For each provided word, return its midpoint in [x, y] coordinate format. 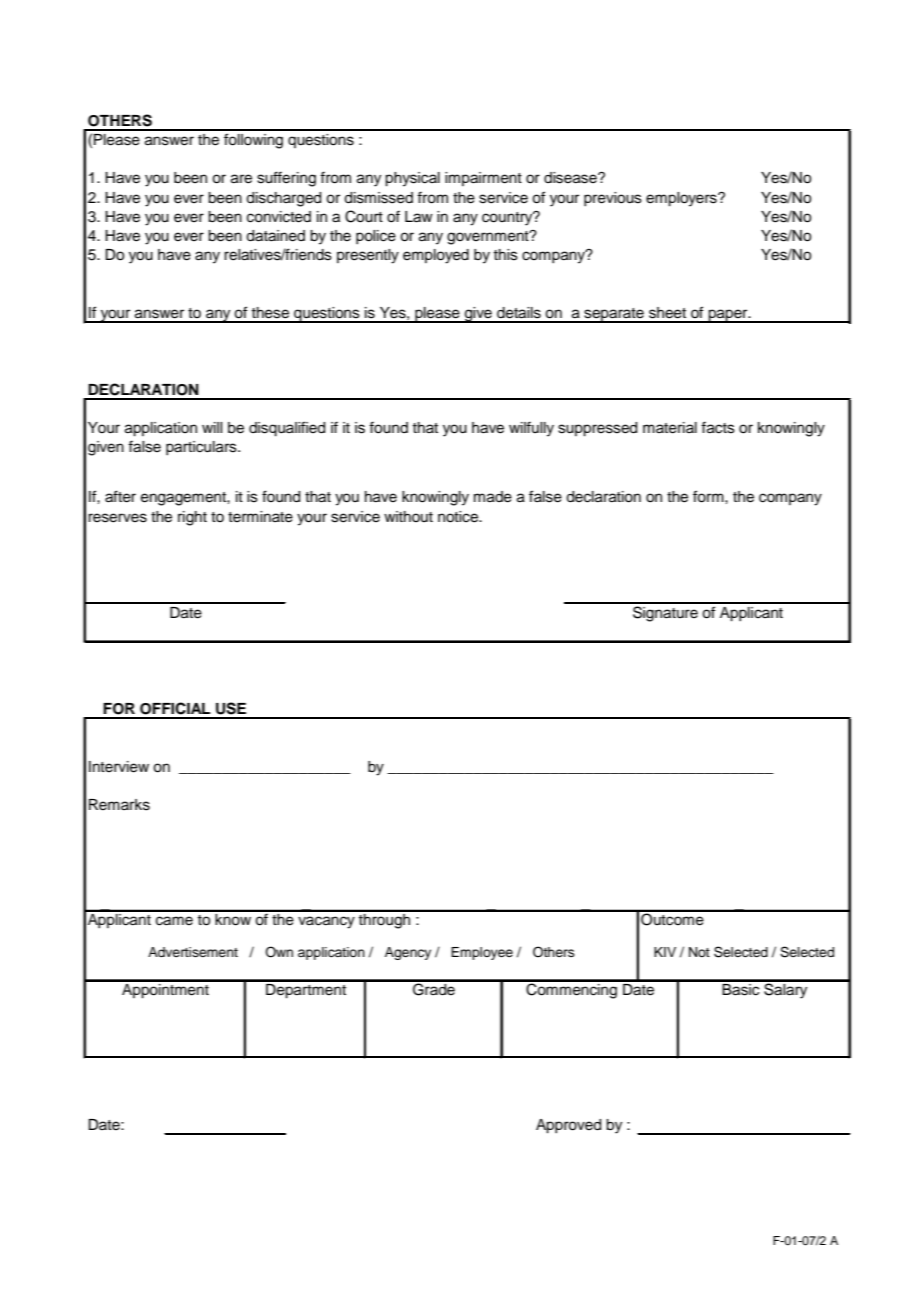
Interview [119, 767]
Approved [568, 1126]
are [241, 179]
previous [613, 199]
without [408, 516]
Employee [482, 953]
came [174, 921]
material [670, 428]
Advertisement [193, 952]
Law [419, 217]
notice [459, 517]
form [709, 496]
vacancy [326, 922]
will [212, 427]
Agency [408, 953]
